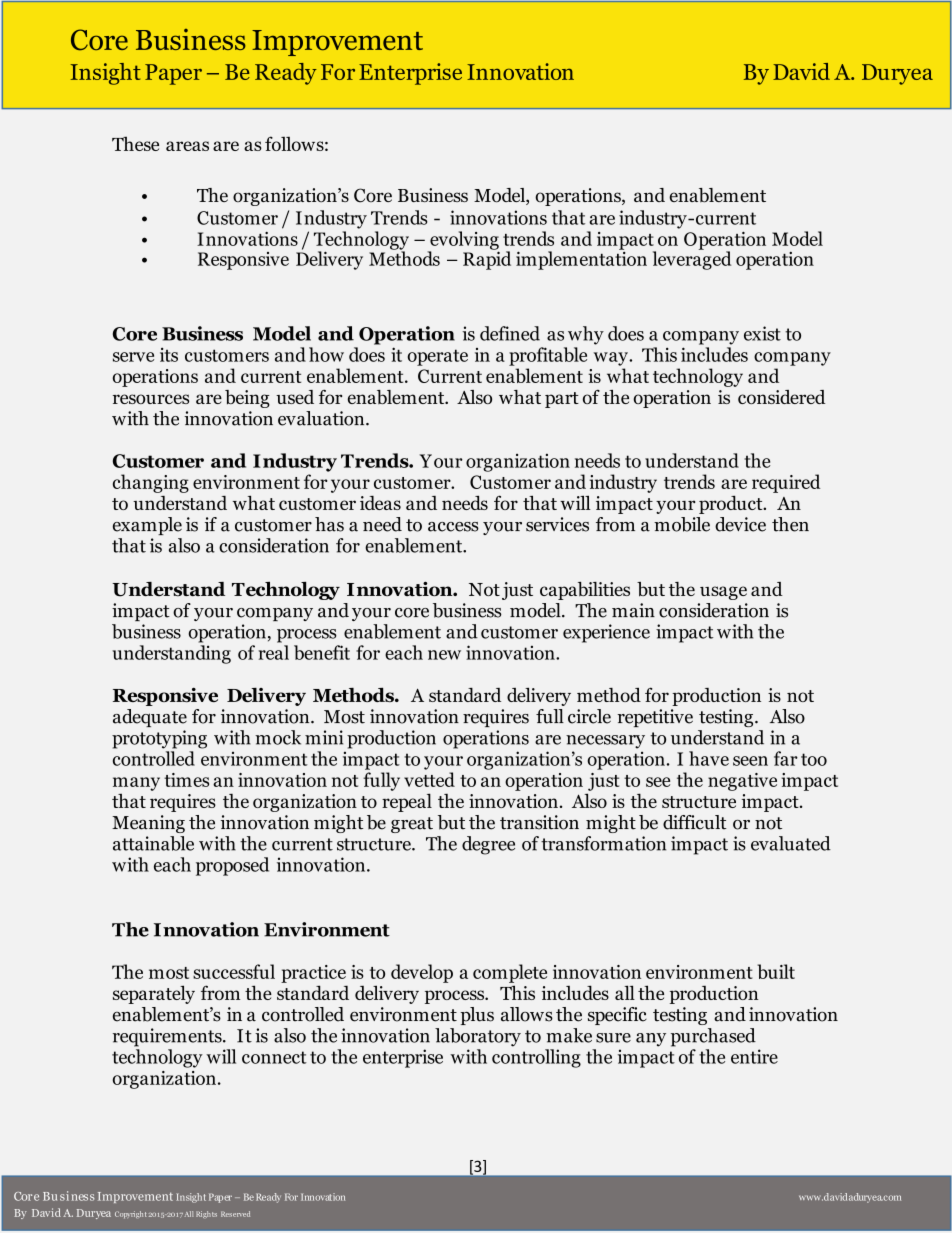  I want to click on difficult, so click(695, 822).
